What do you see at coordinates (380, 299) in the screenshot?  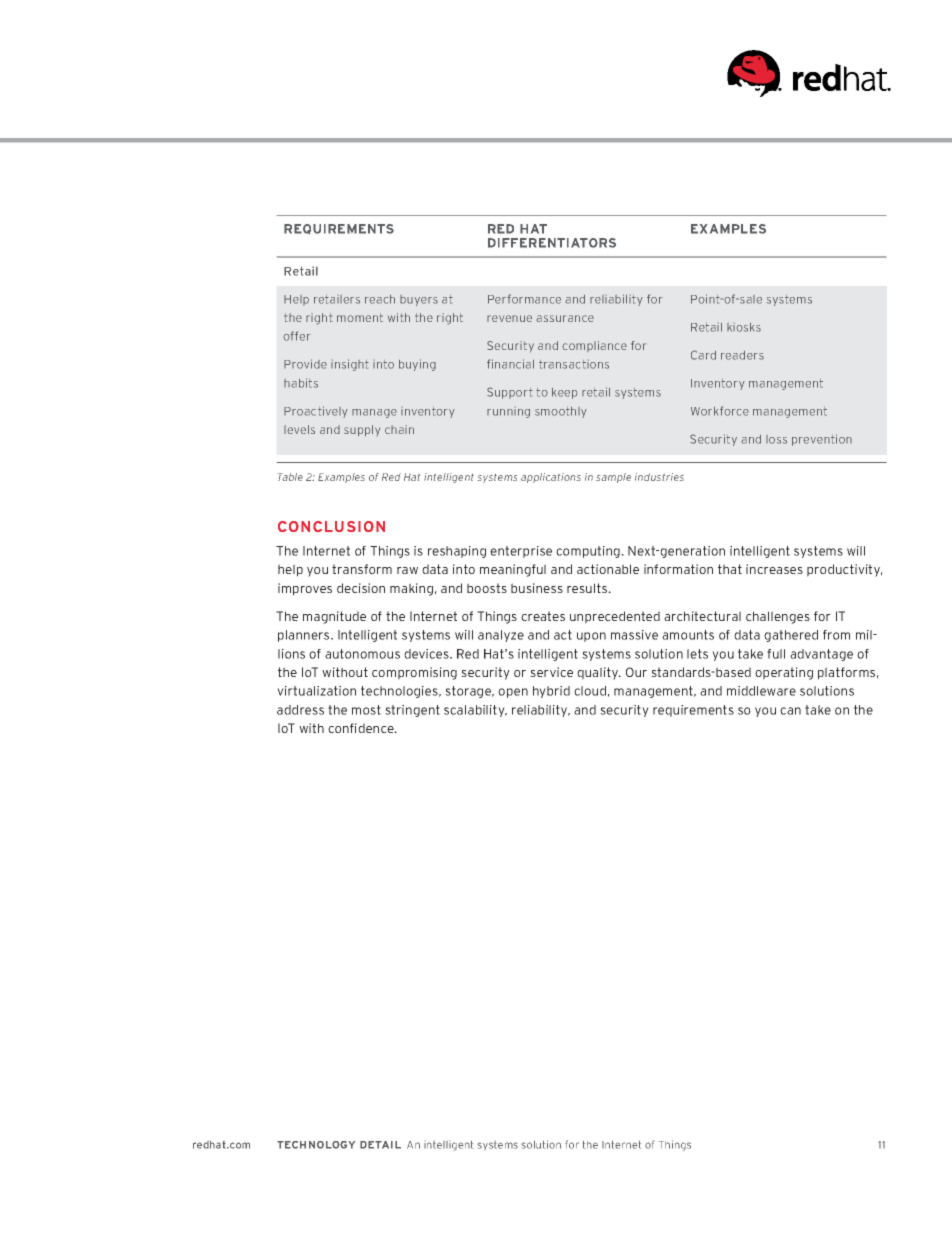 I see `reach` at bounding box center [380, 299].
